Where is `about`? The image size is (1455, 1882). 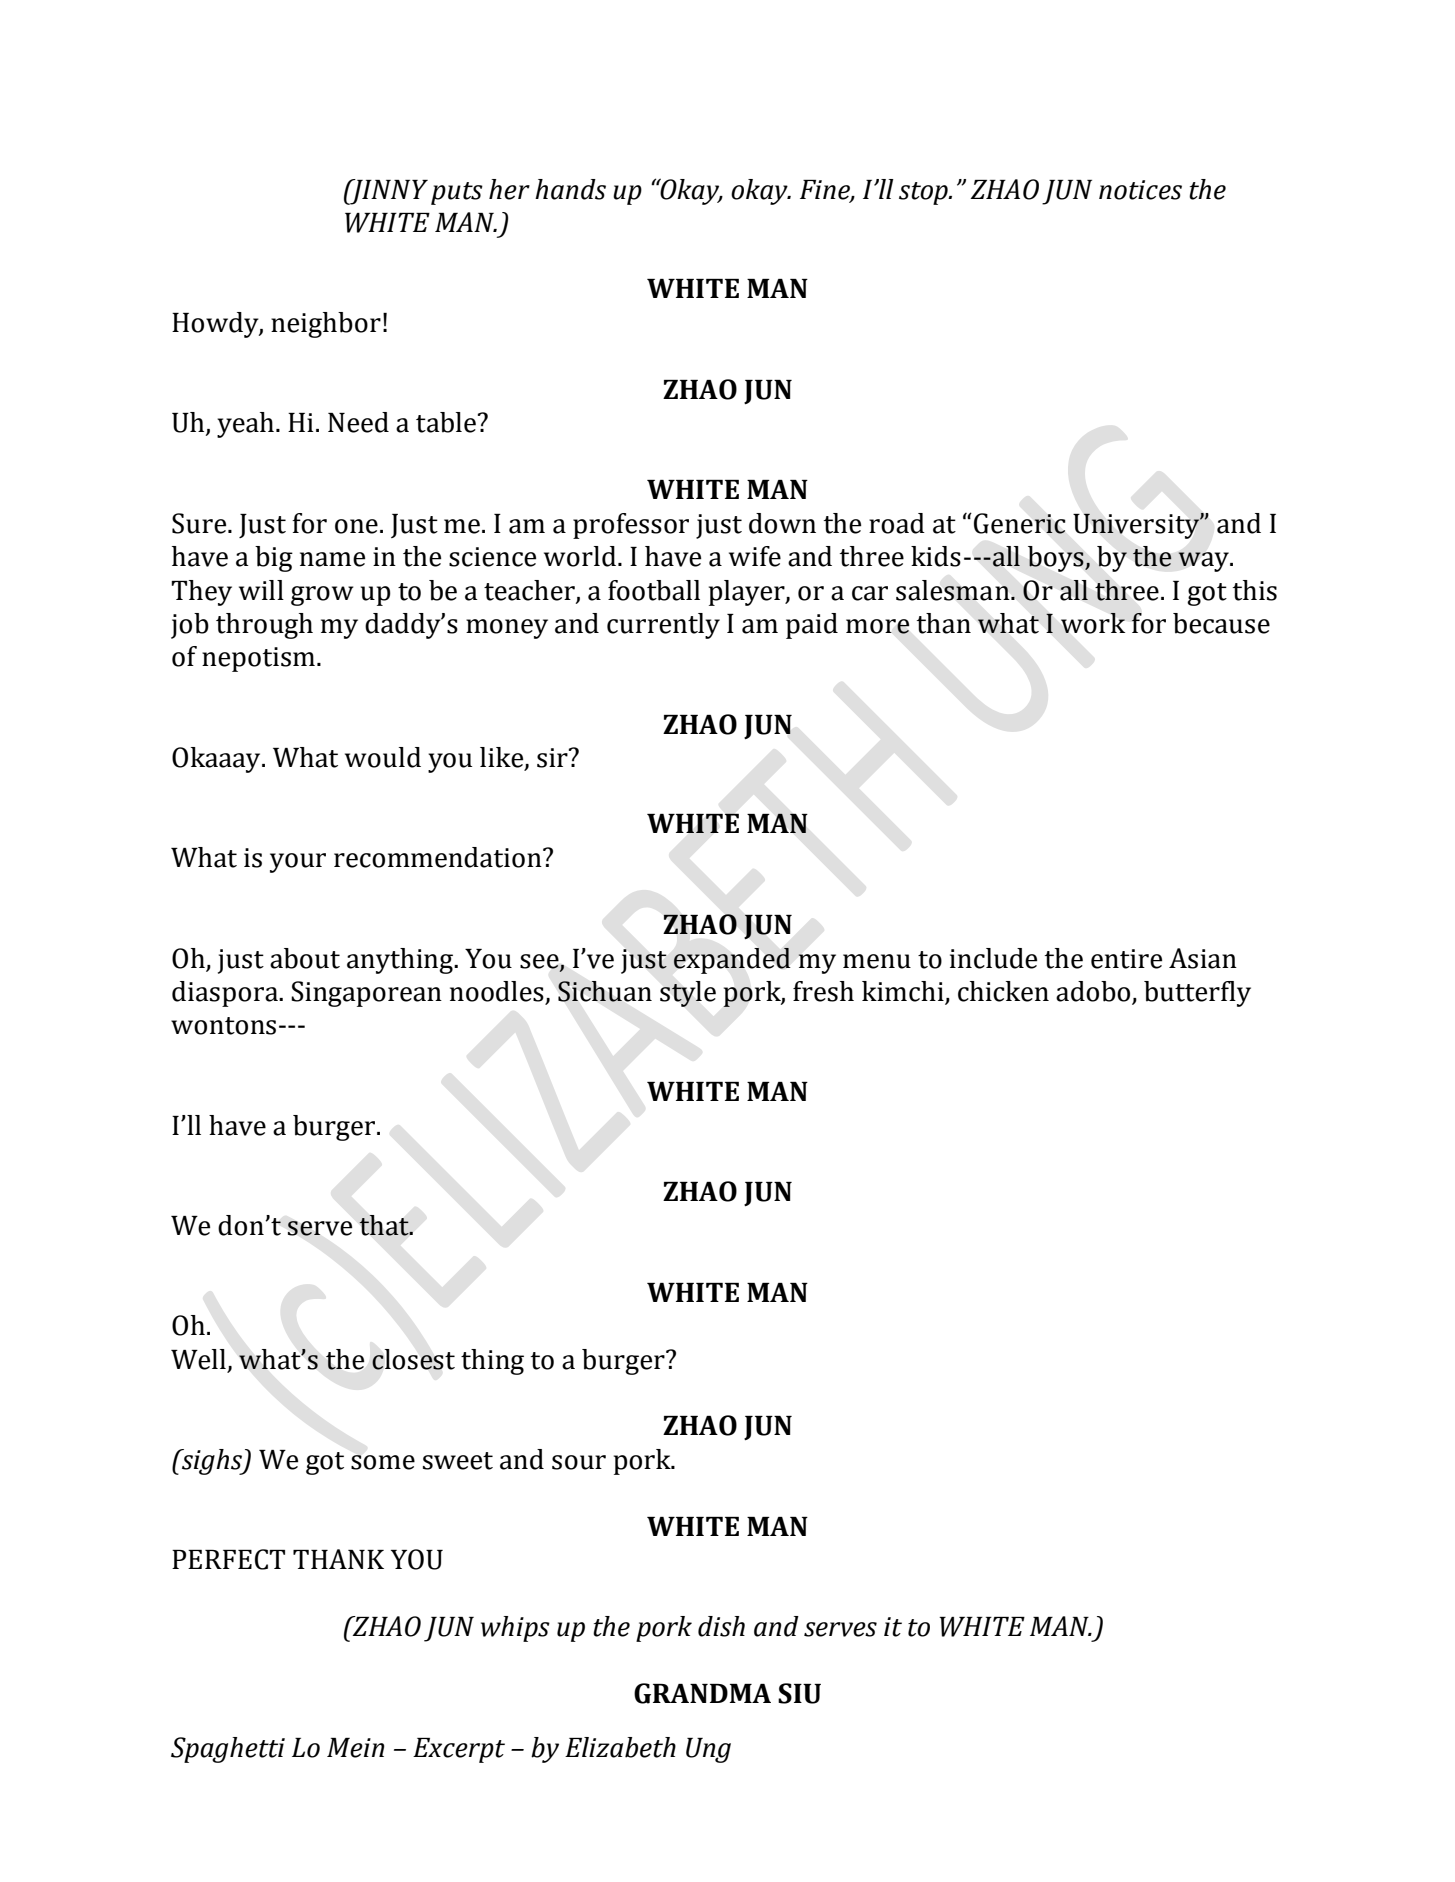 about is located at coordinates (305, 958).
